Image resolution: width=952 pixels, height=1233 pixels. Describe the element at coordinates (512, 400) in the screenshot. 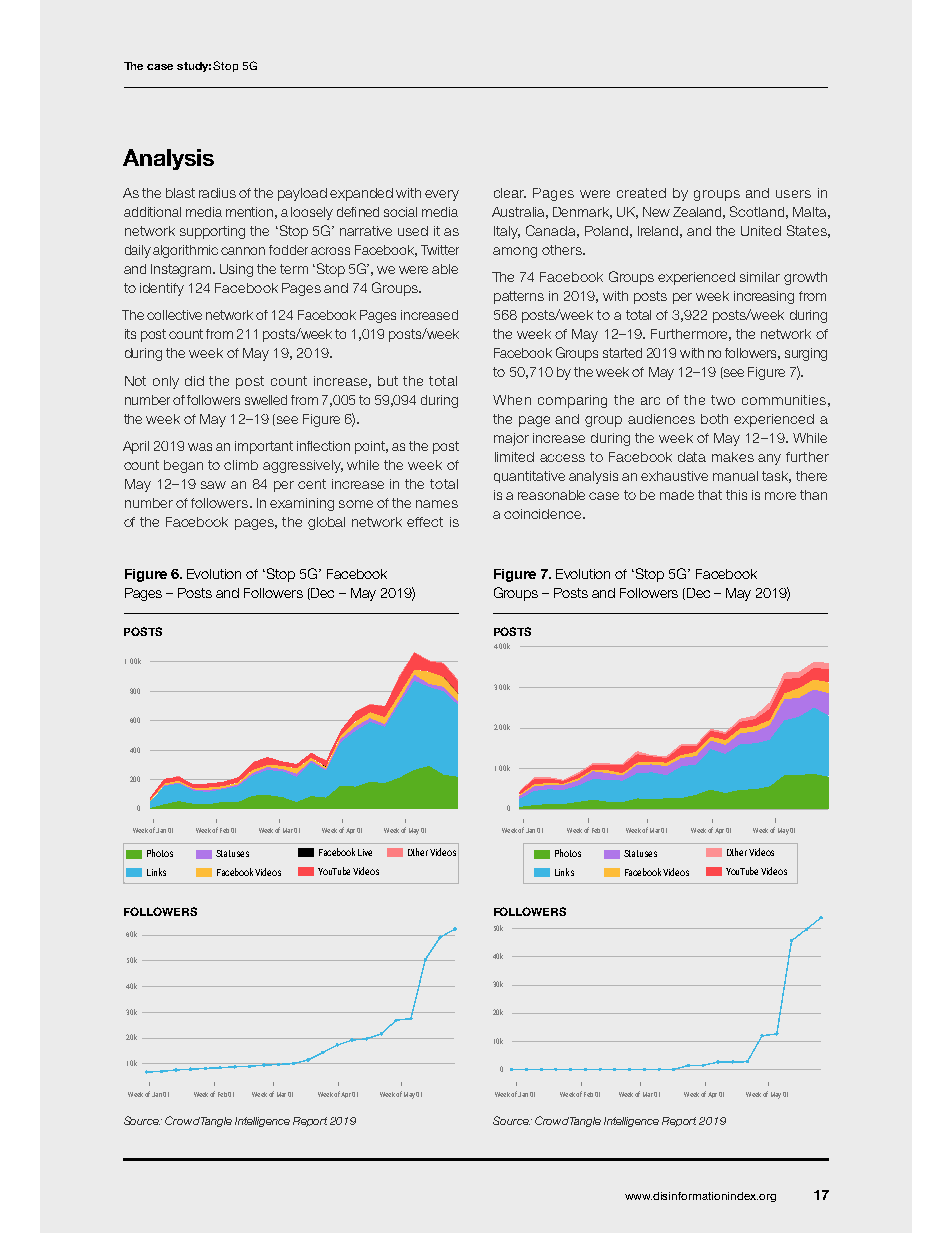

I see `When` at that location.
